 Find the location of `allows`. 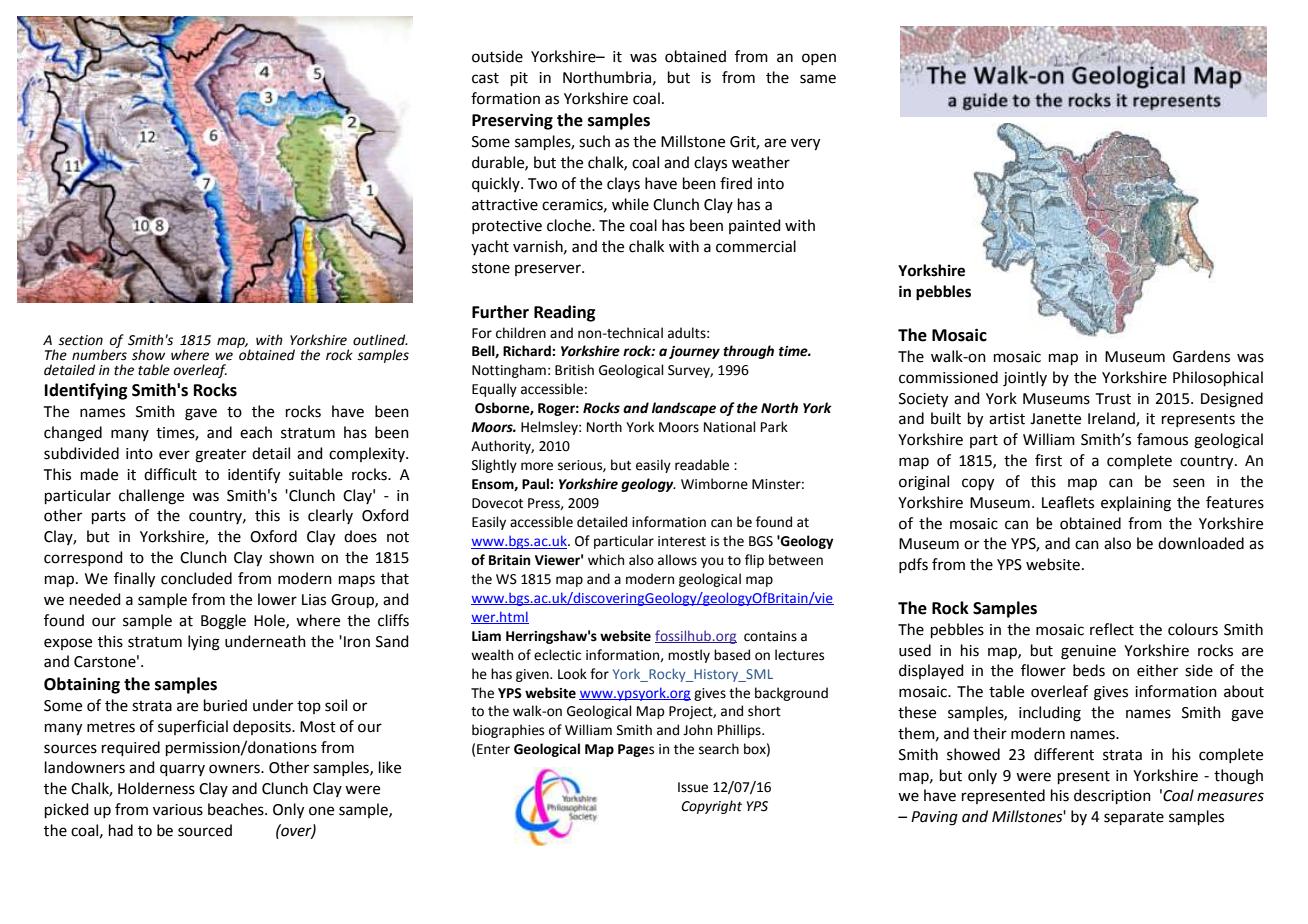

allows is located at coordinates (677, 560).
